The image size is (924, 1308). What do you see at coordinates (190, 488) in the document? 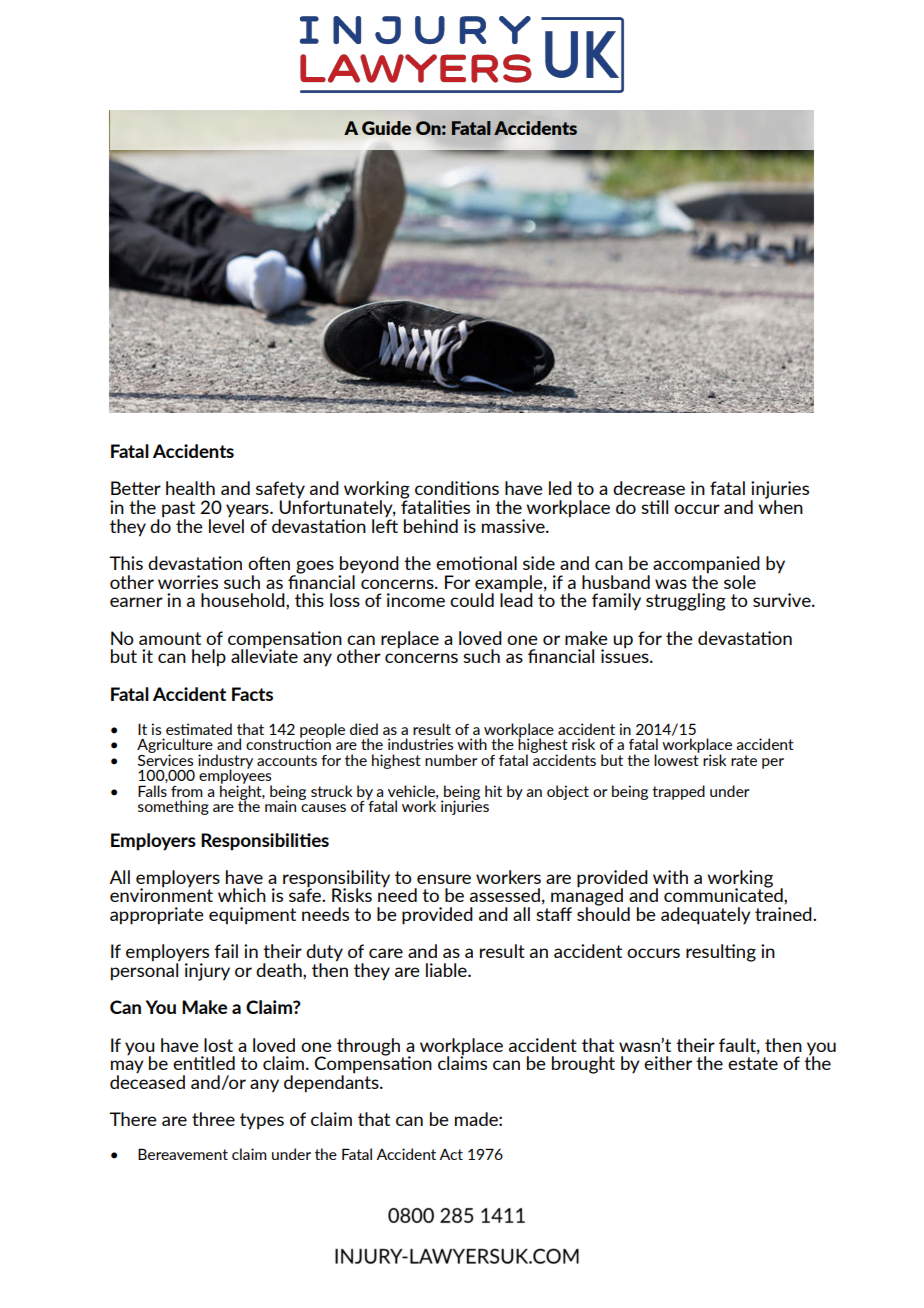
I see `health` at bounding box center [190, 488].
